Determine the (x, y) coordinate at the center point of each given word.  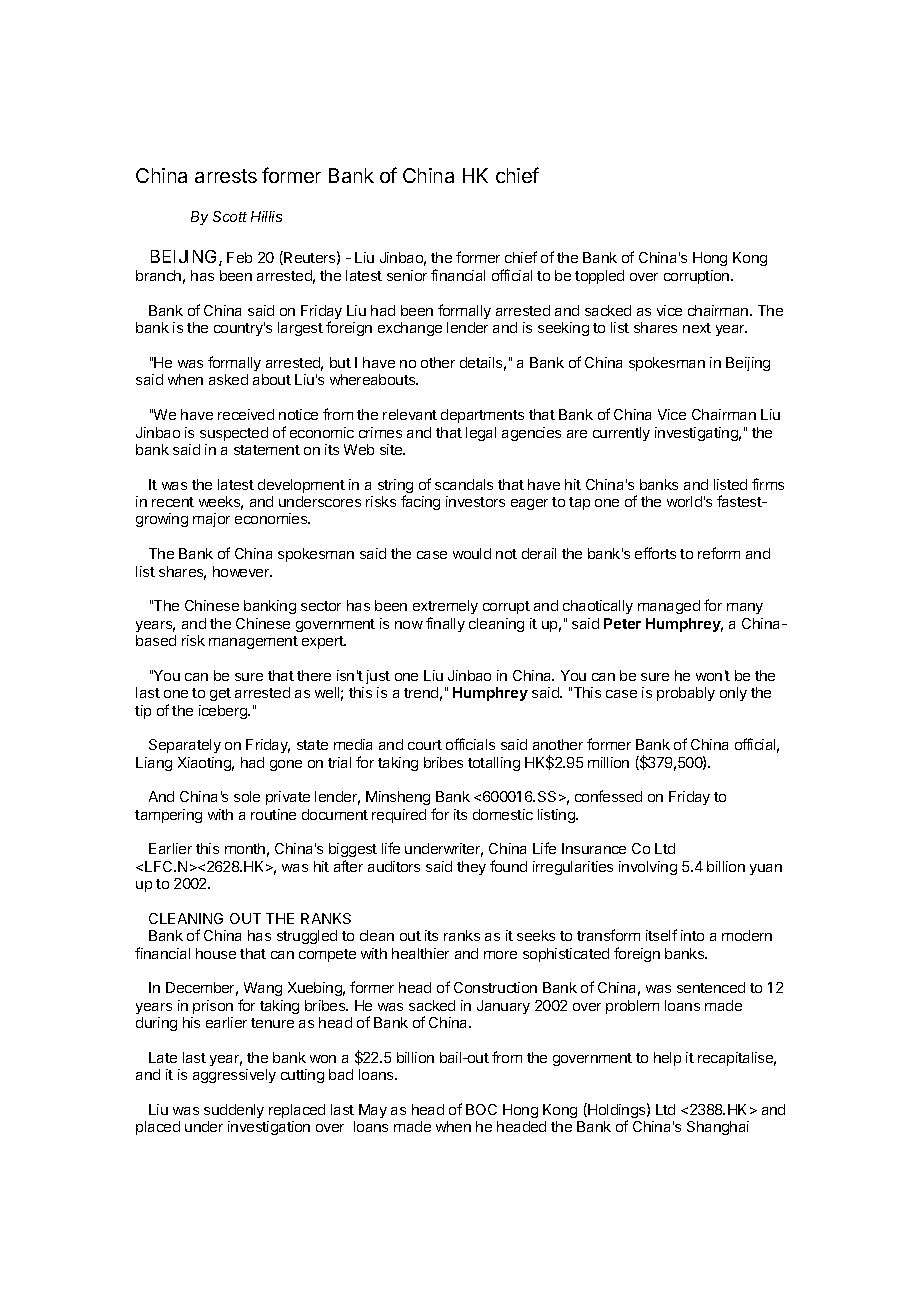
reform (719, 553)
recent (173, 502)
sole (247, 796)
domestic (503, 814)
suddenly (234, 1111)
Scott (230, 216)
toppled (599, 277)
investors (475, 501)
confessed (608, 796)
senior (407, 275)
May (373, 1111)
